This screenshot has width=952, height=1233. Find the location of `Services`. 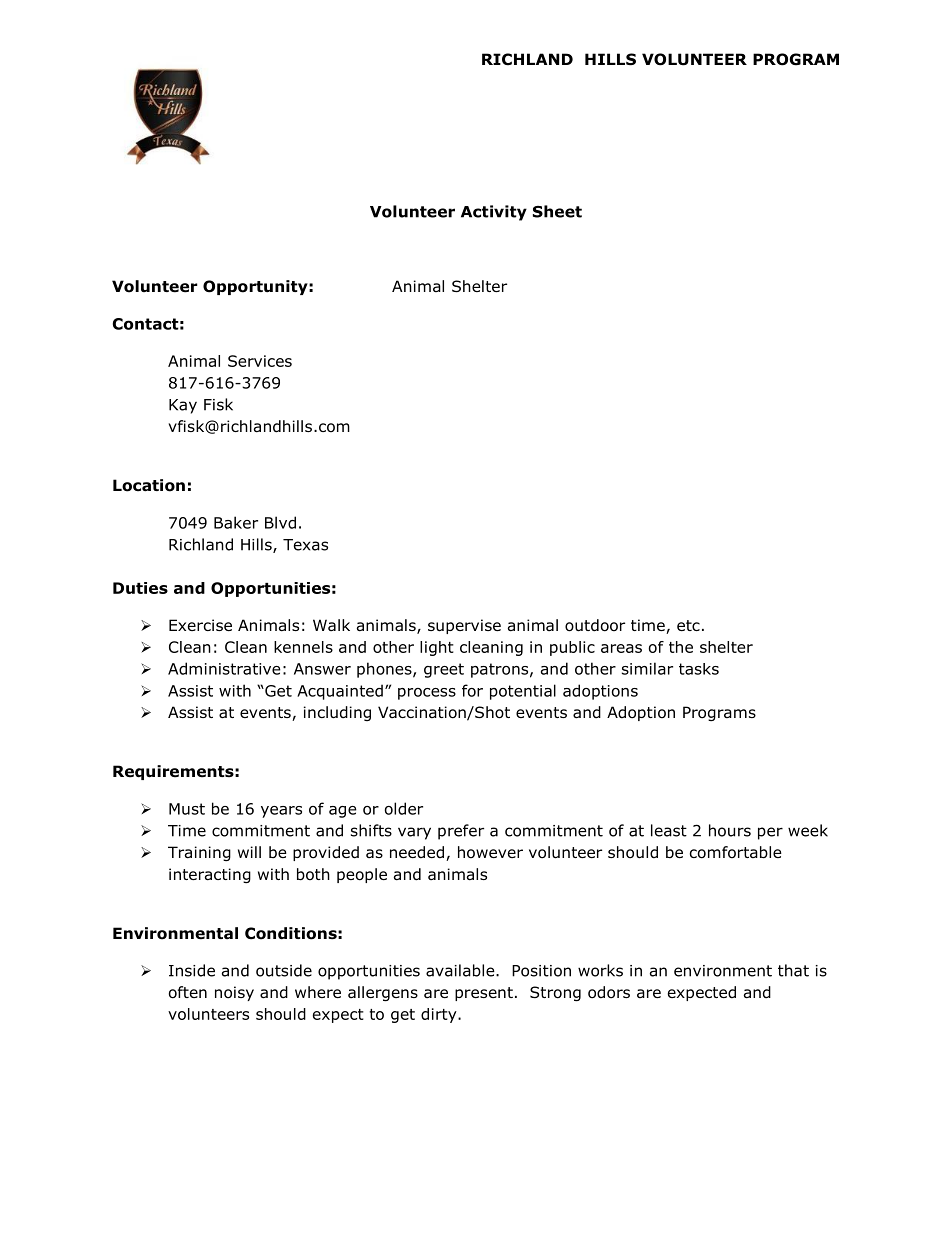

Services is located at coordinates (260, 361).
